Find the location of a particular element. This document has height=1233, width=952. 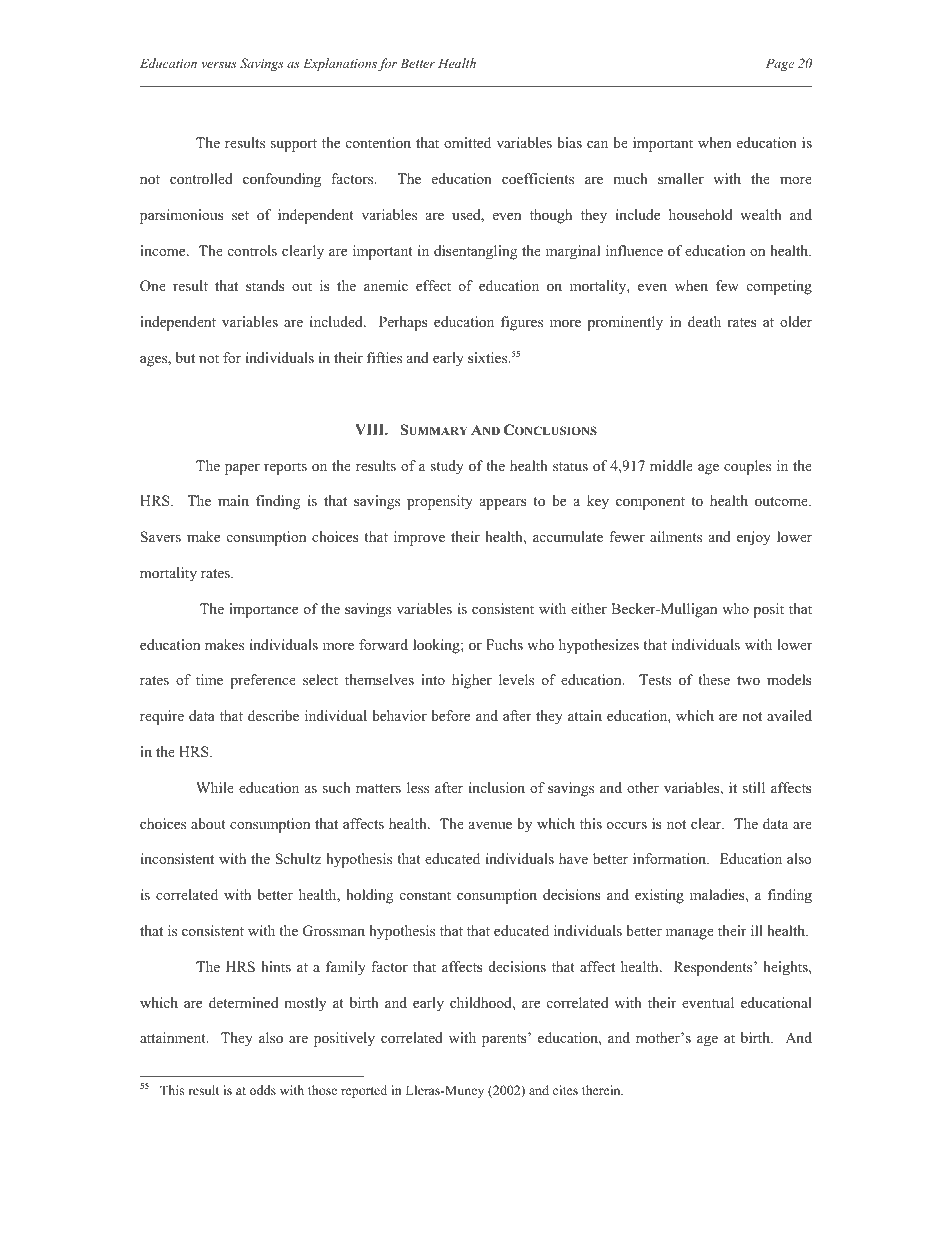

but is located at coordinates (185, 357).
